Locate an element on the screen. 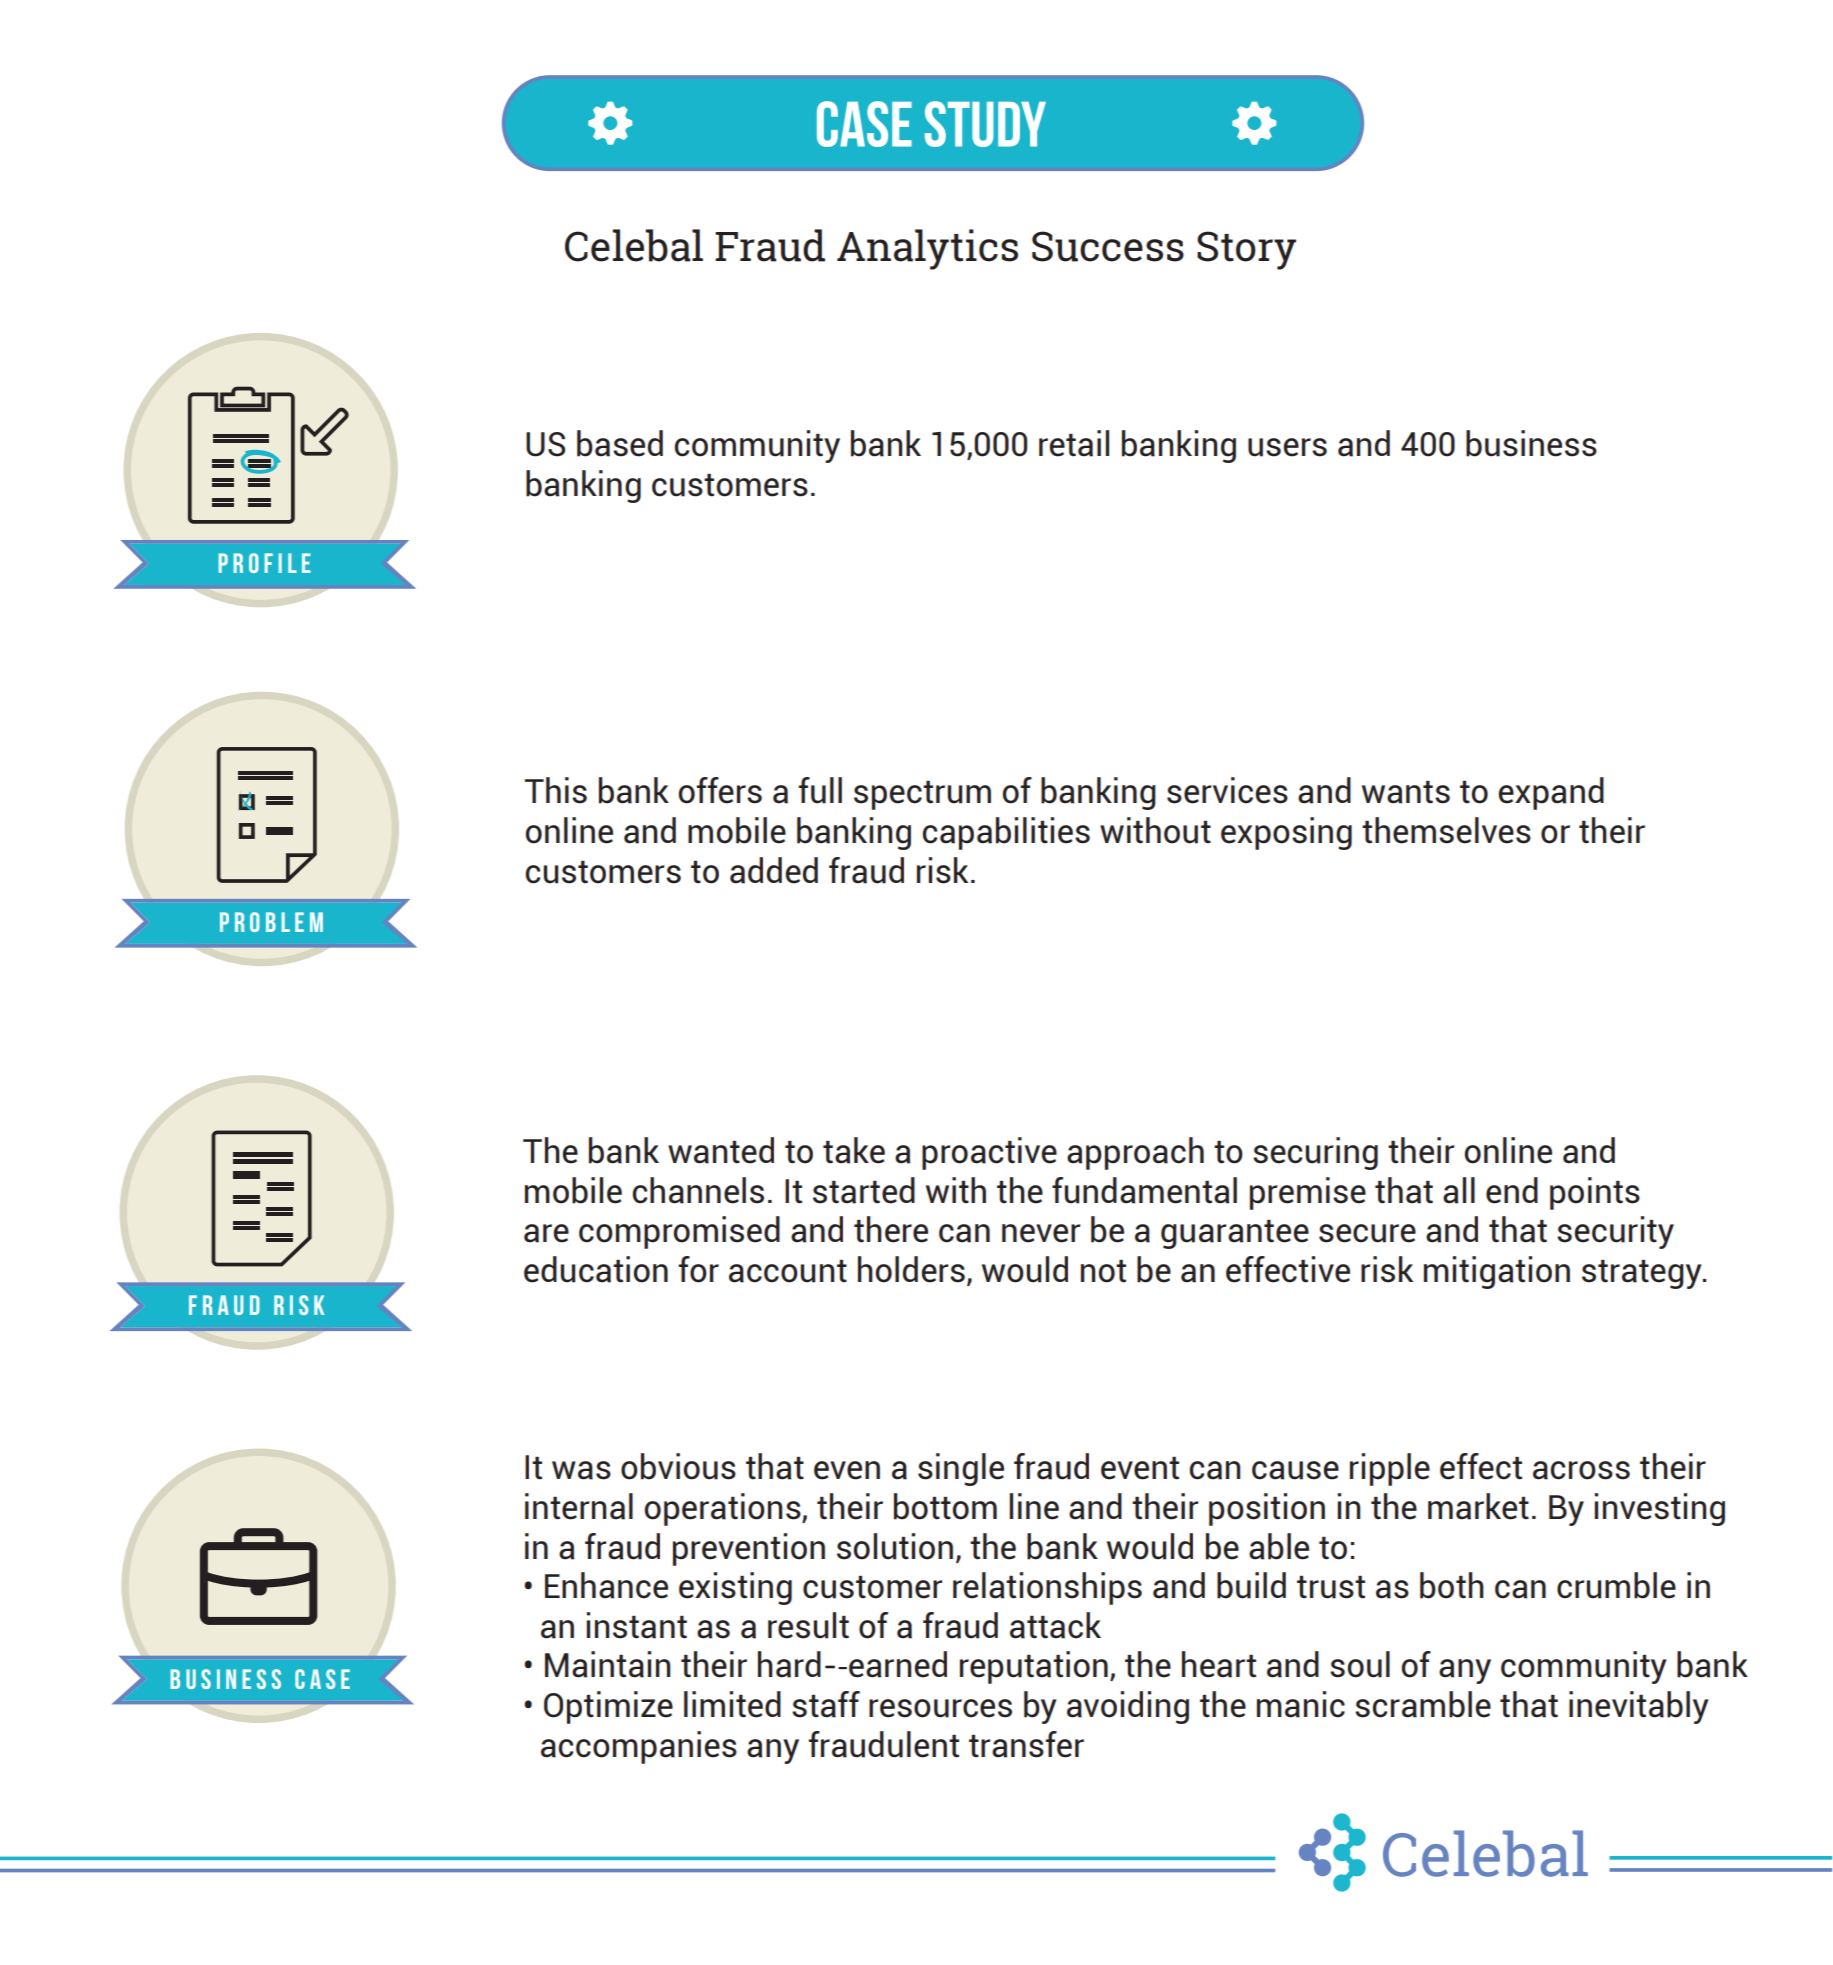 This screenshot has height=1965, width=1833. added is located at coordinates (774, 870).
